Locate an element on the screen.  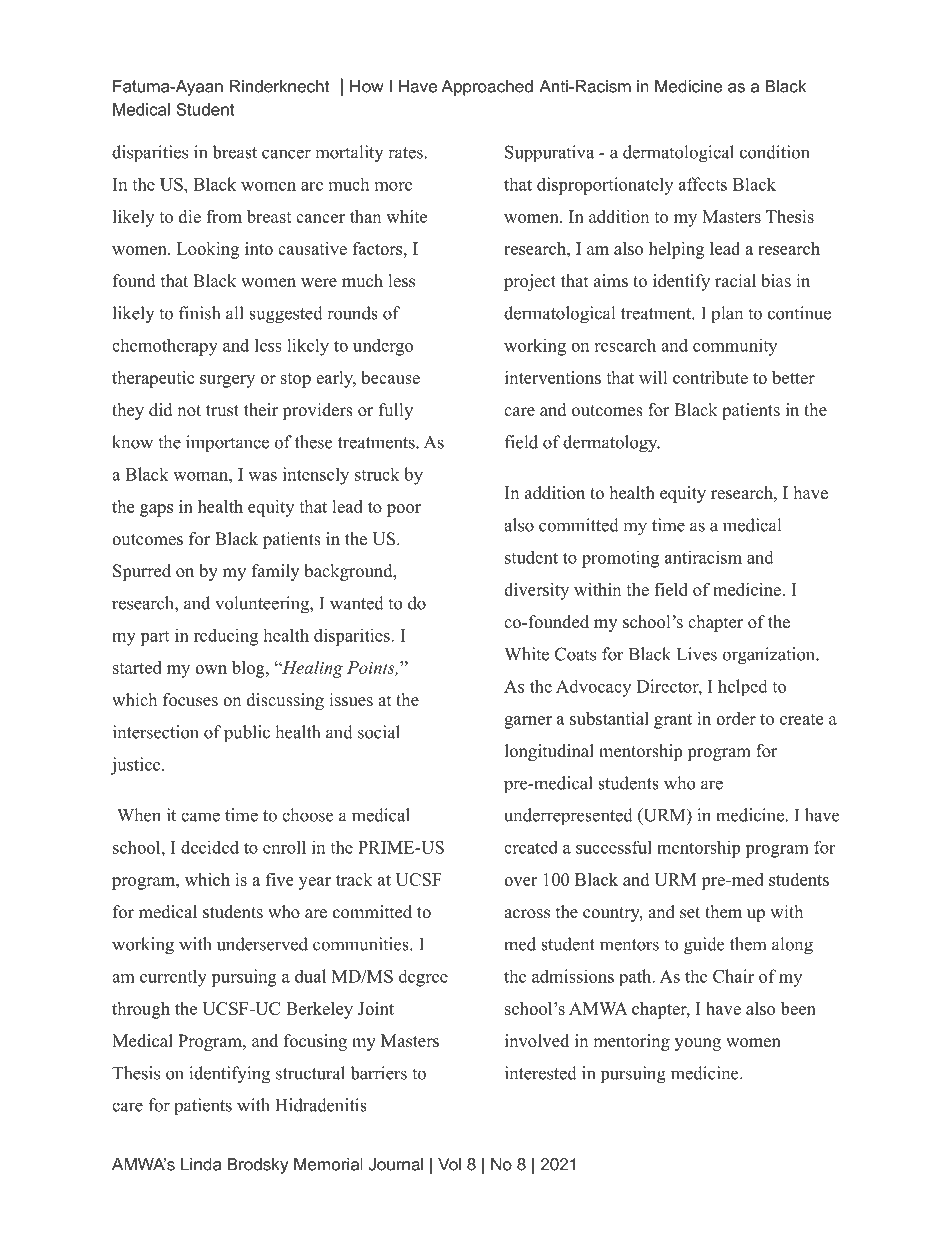
from is located at coordinates (224, 216).
